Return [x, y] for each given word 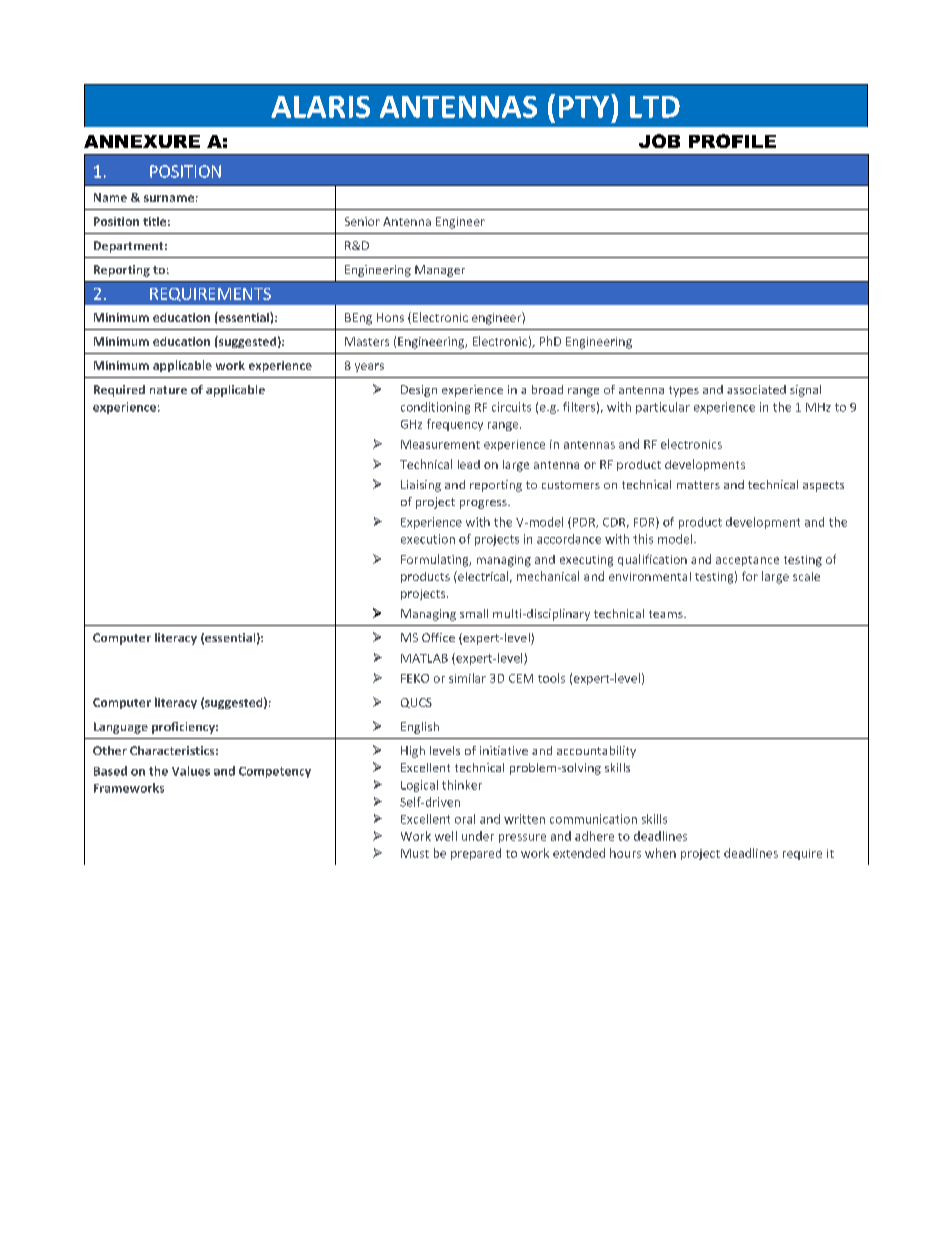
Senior [362, 221]
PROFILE [732, 141]
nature [168, 390]
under [478, 836]
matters [698, 485]
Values [191, 771]
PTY [585, 106]
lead [469, 464]
